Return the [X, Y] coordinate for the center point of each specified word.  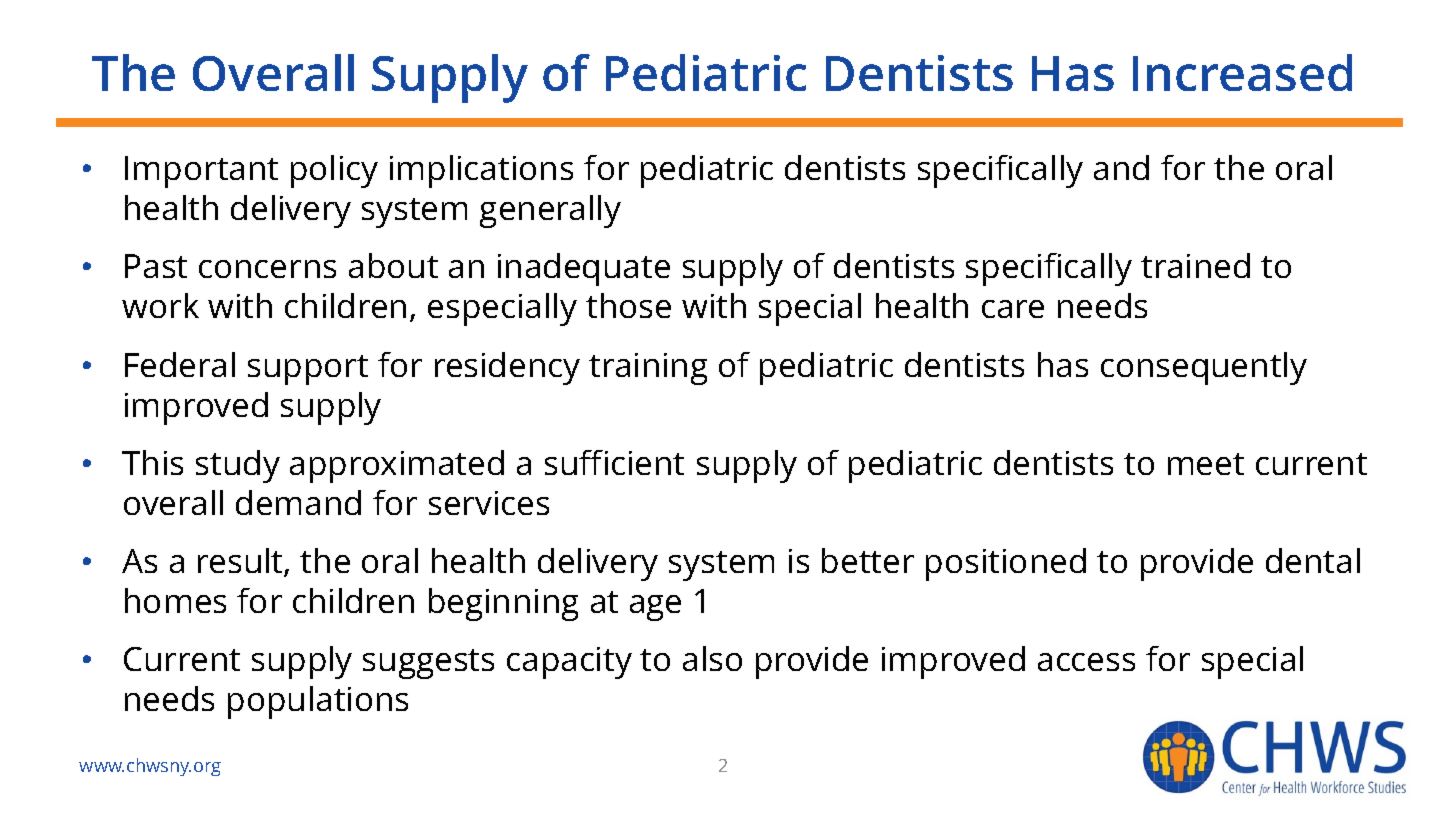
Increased [1242, 72]
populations [318, 702]
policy [334, 171]
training [648, 369]
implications [481, 171]
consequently [1204, 368]
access [1086, 662]
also [712, 658]
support [308, 370]
